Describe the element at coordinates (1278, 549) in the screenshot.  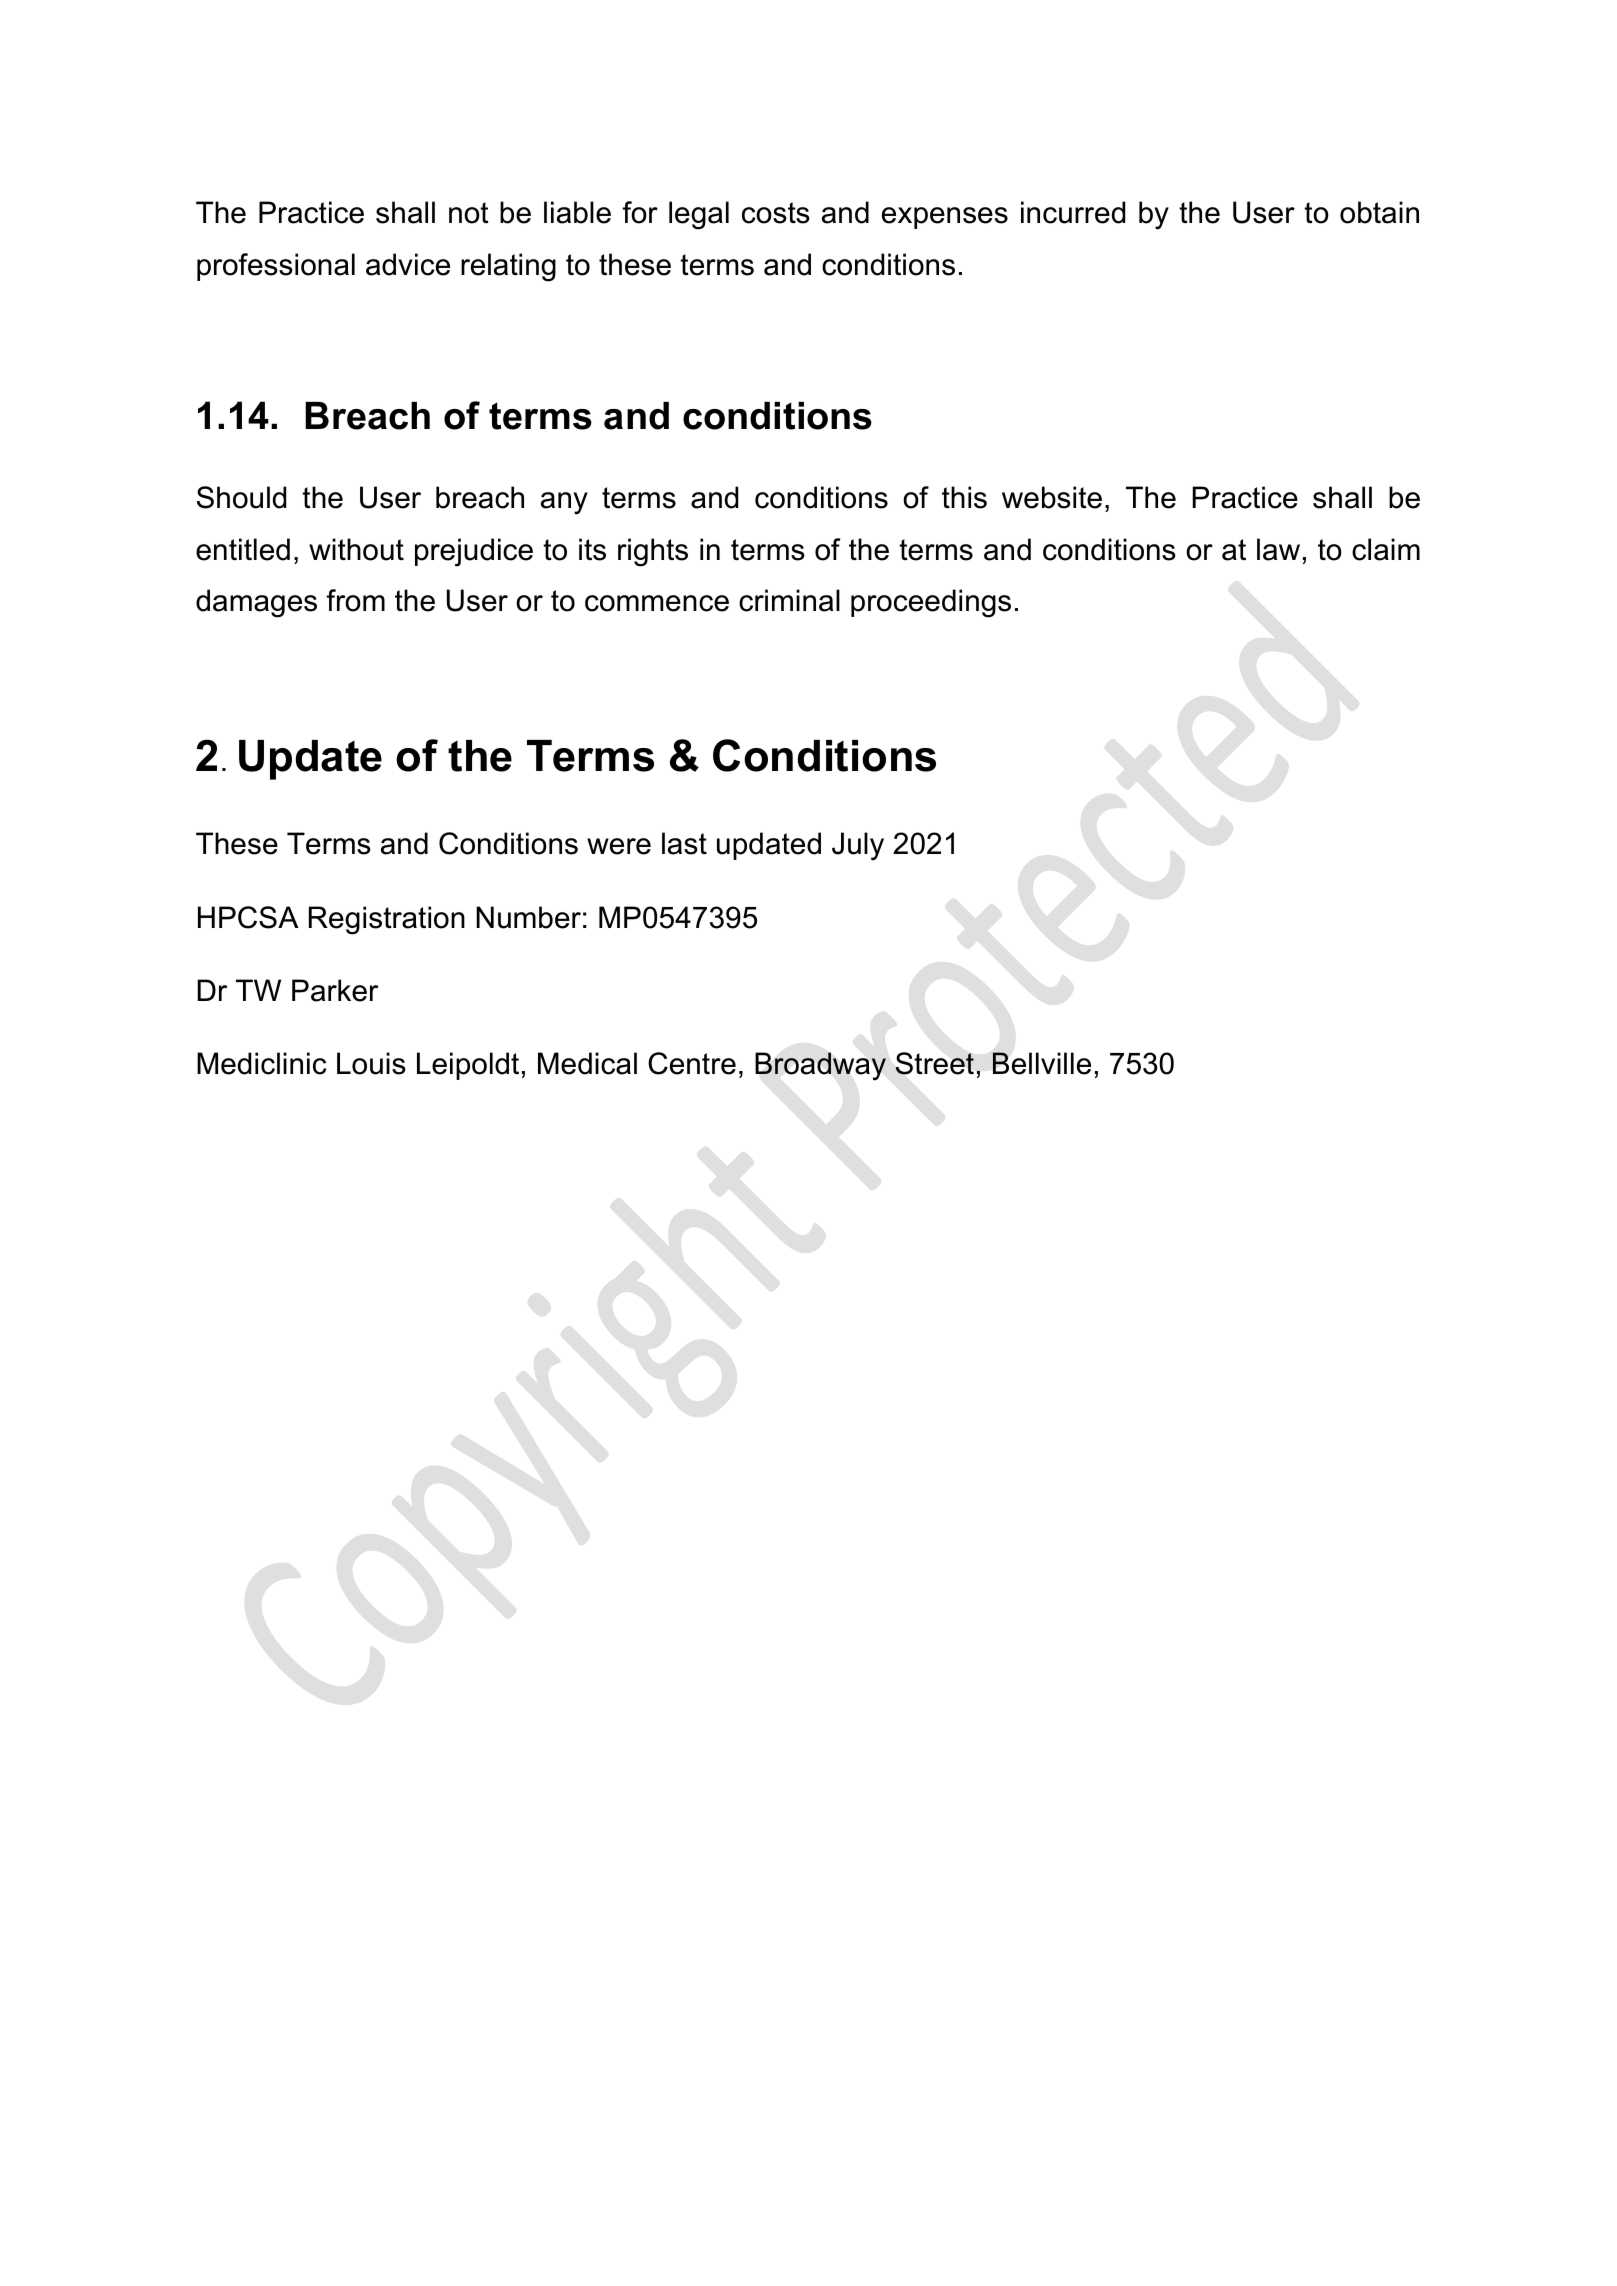
I see `law` at that location.
